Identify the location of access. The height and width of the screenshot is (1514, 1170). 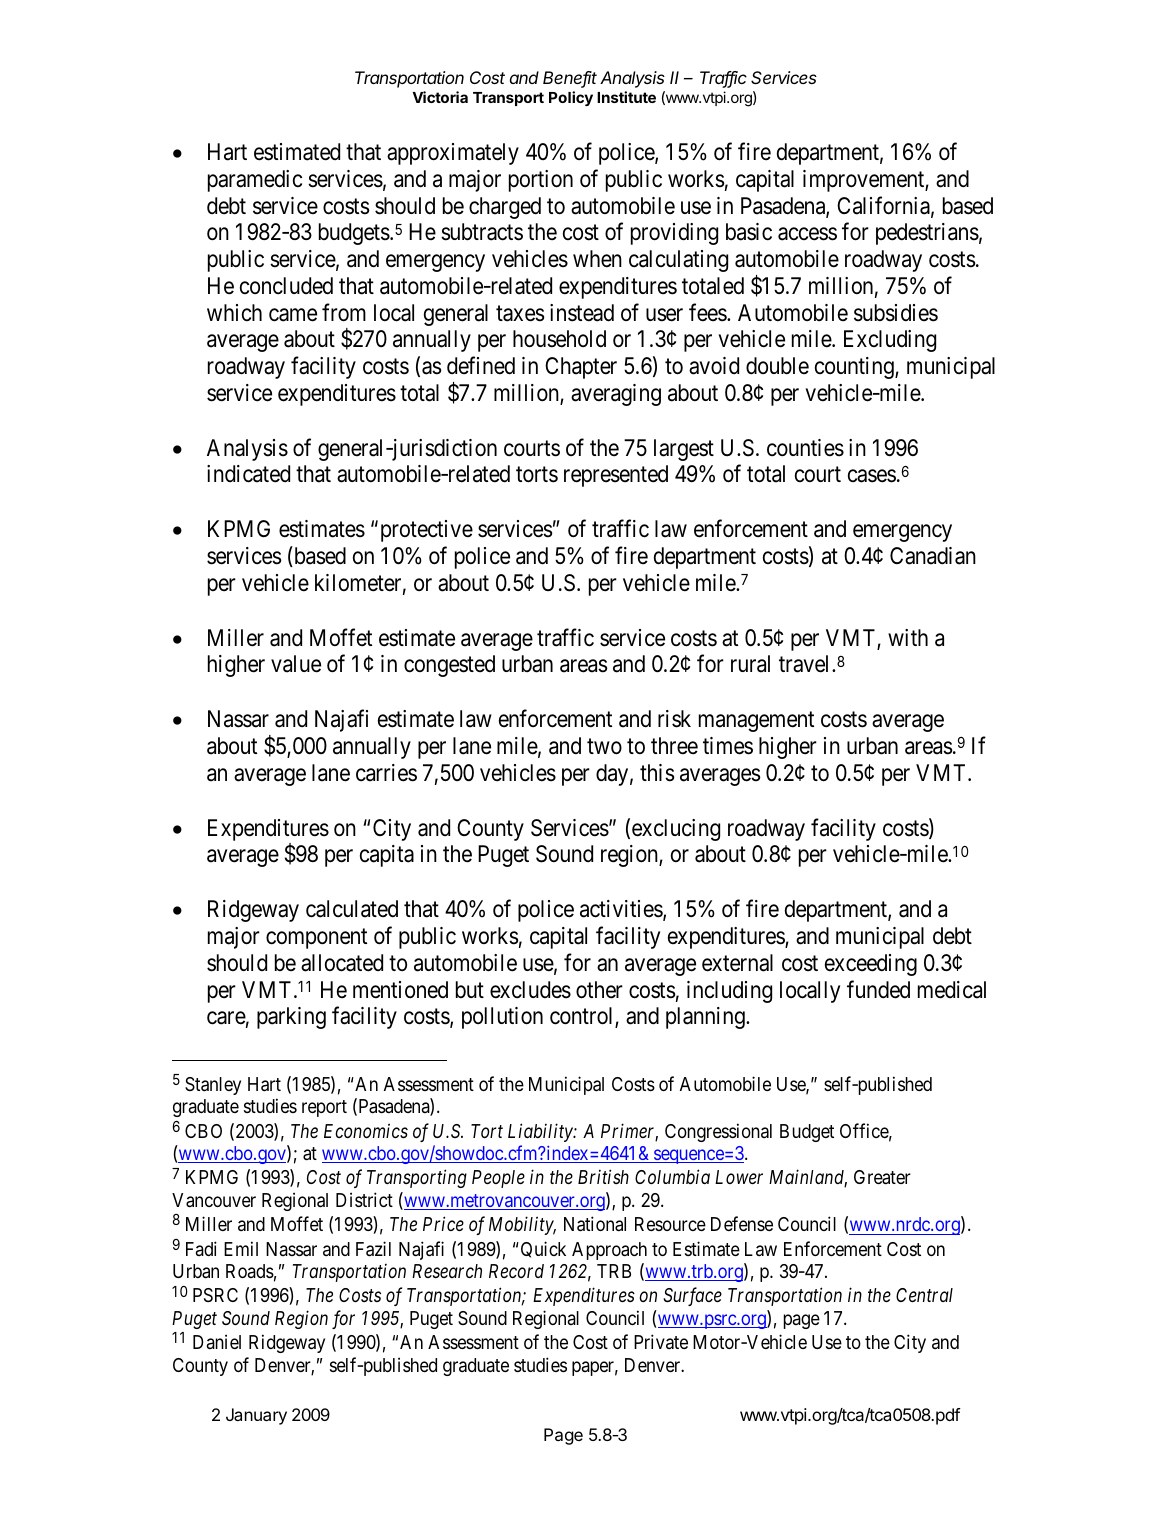
(807, 234).
